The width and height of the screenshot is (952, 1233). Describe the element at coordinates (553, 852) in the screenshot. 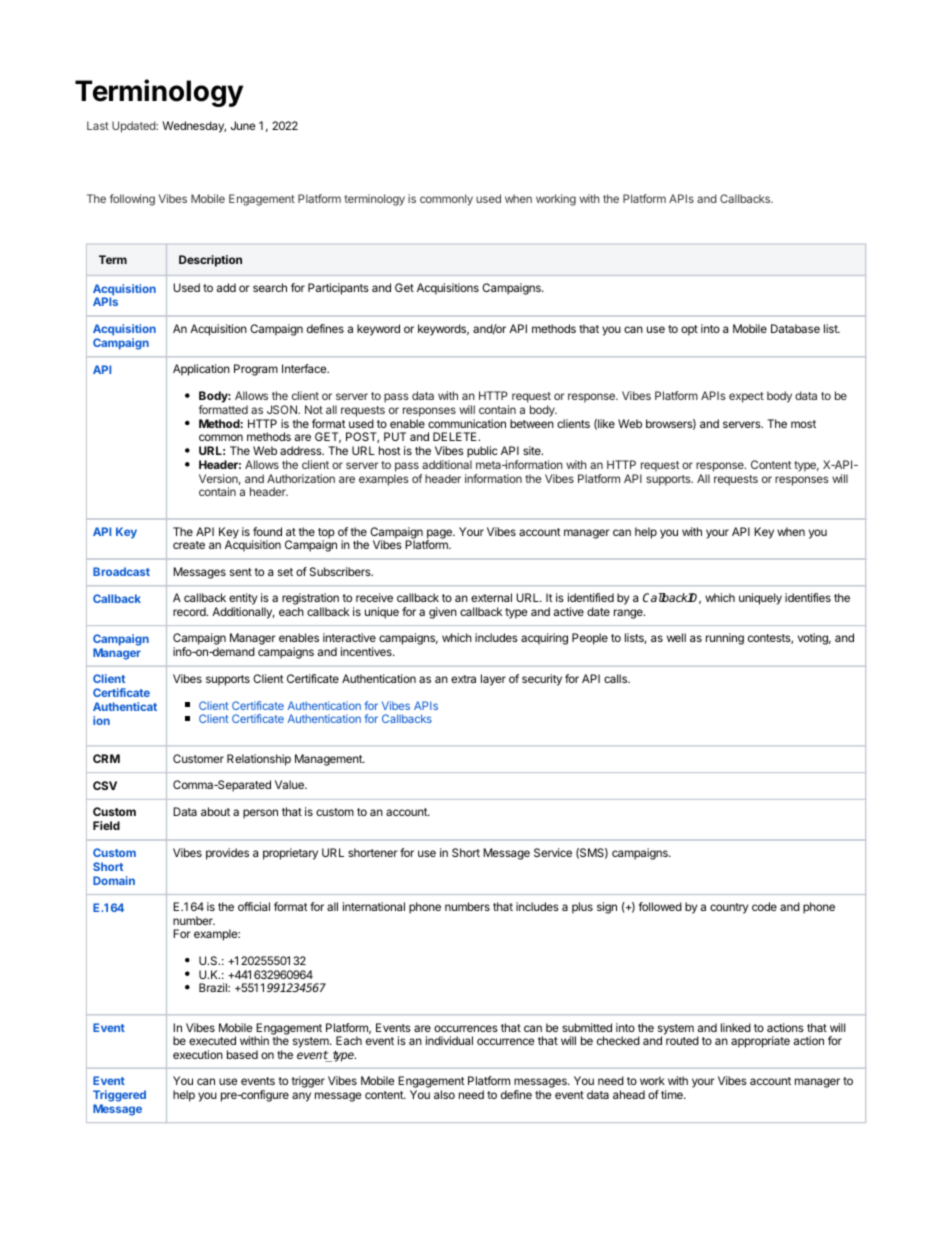

I see `Service` at that location.
